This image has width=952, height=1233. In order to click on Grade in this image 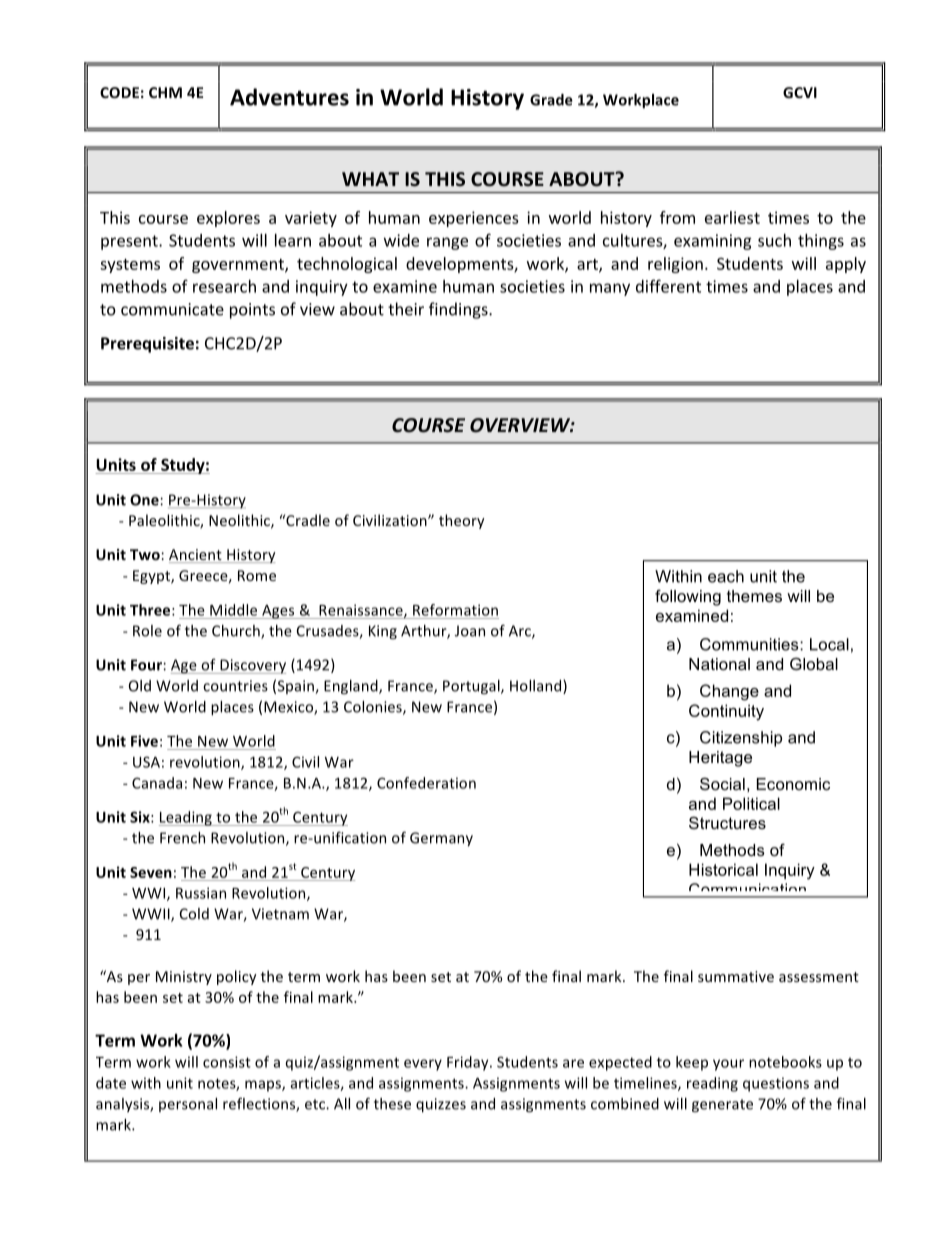, I will do `click(551, 100)`.
